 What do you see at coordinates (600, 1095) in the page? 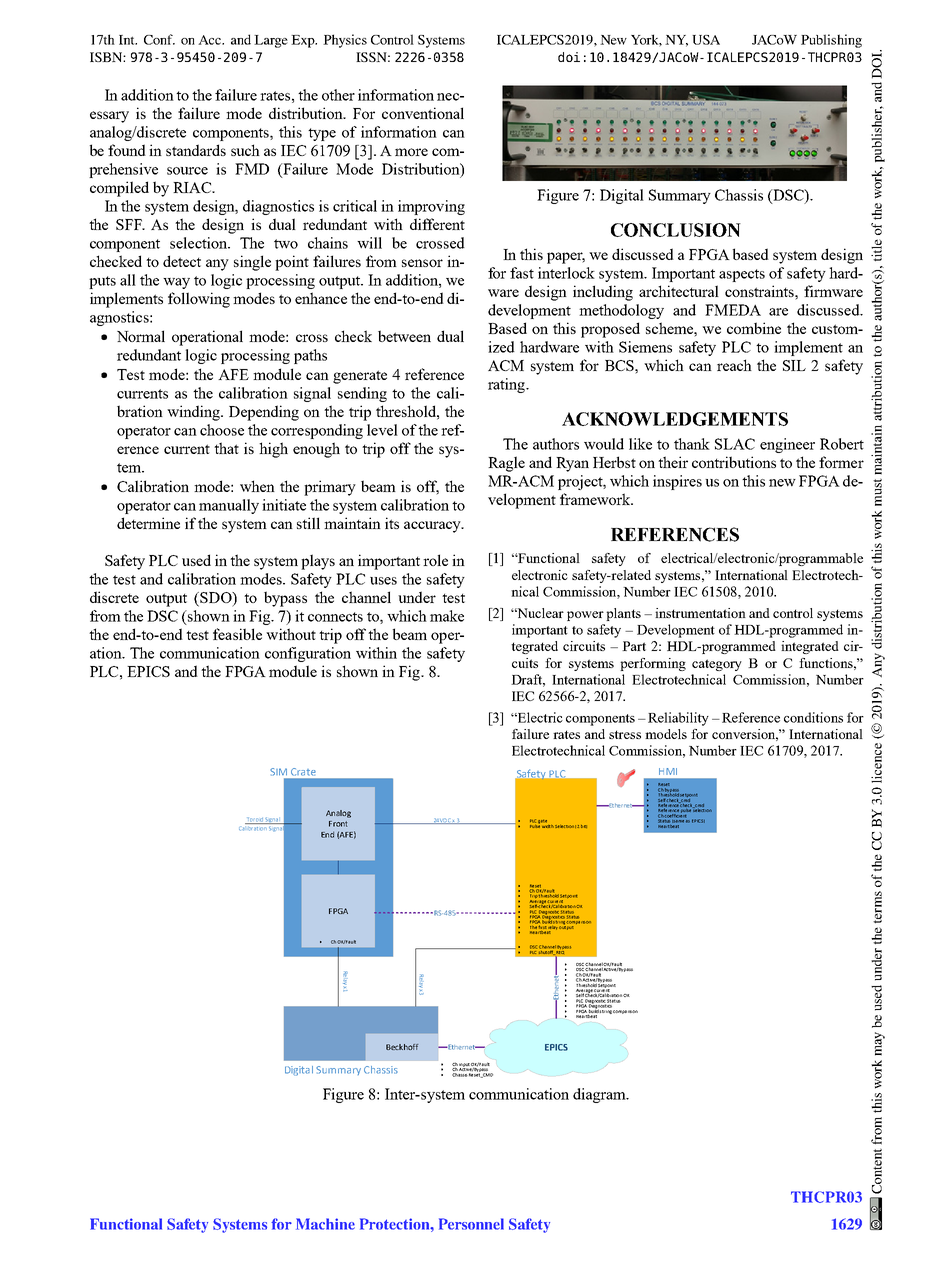
I see `diagram` at bounding box center [600, 1095].
